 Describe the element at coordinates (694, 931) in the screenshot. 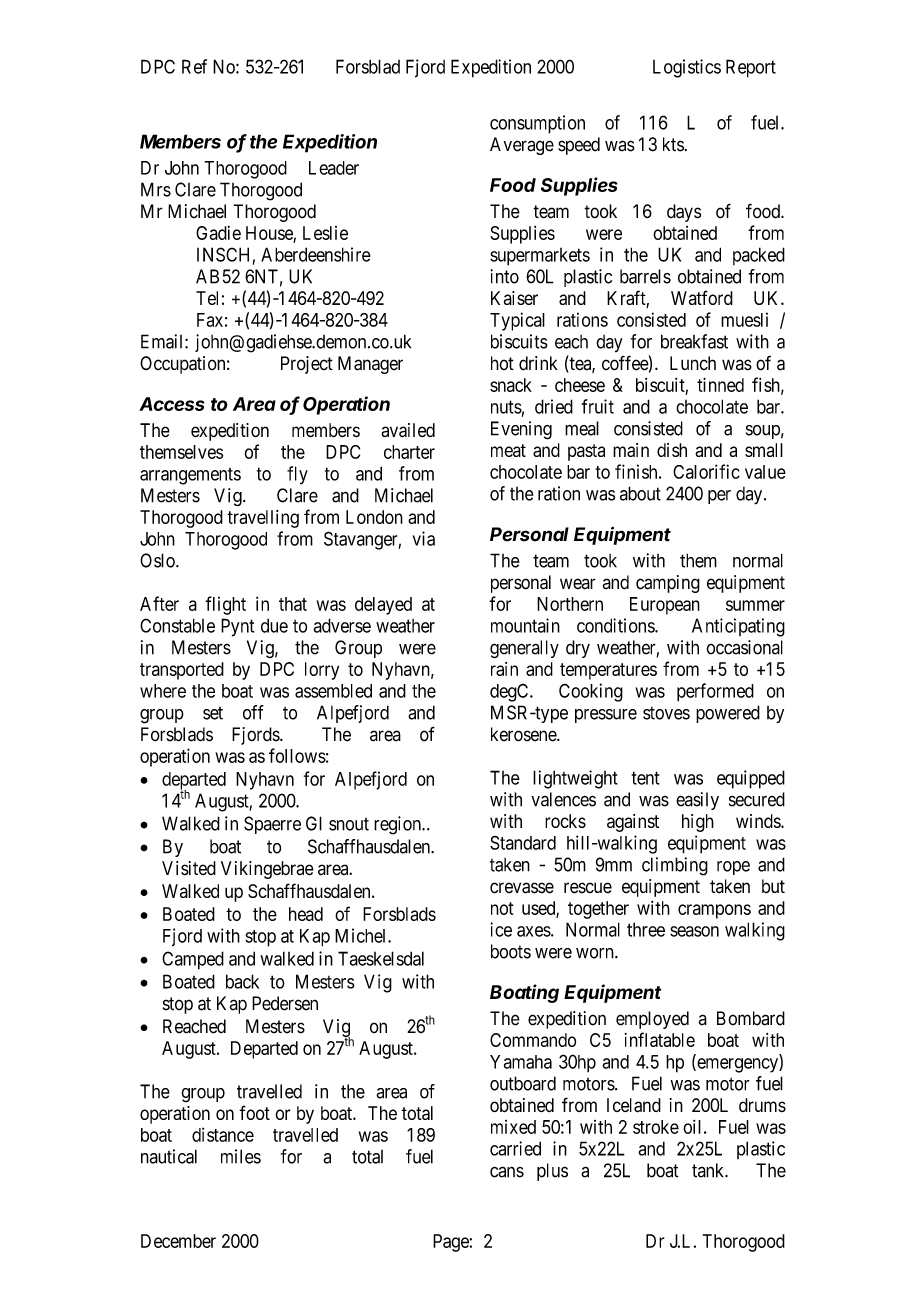

I see `season` at that location.
